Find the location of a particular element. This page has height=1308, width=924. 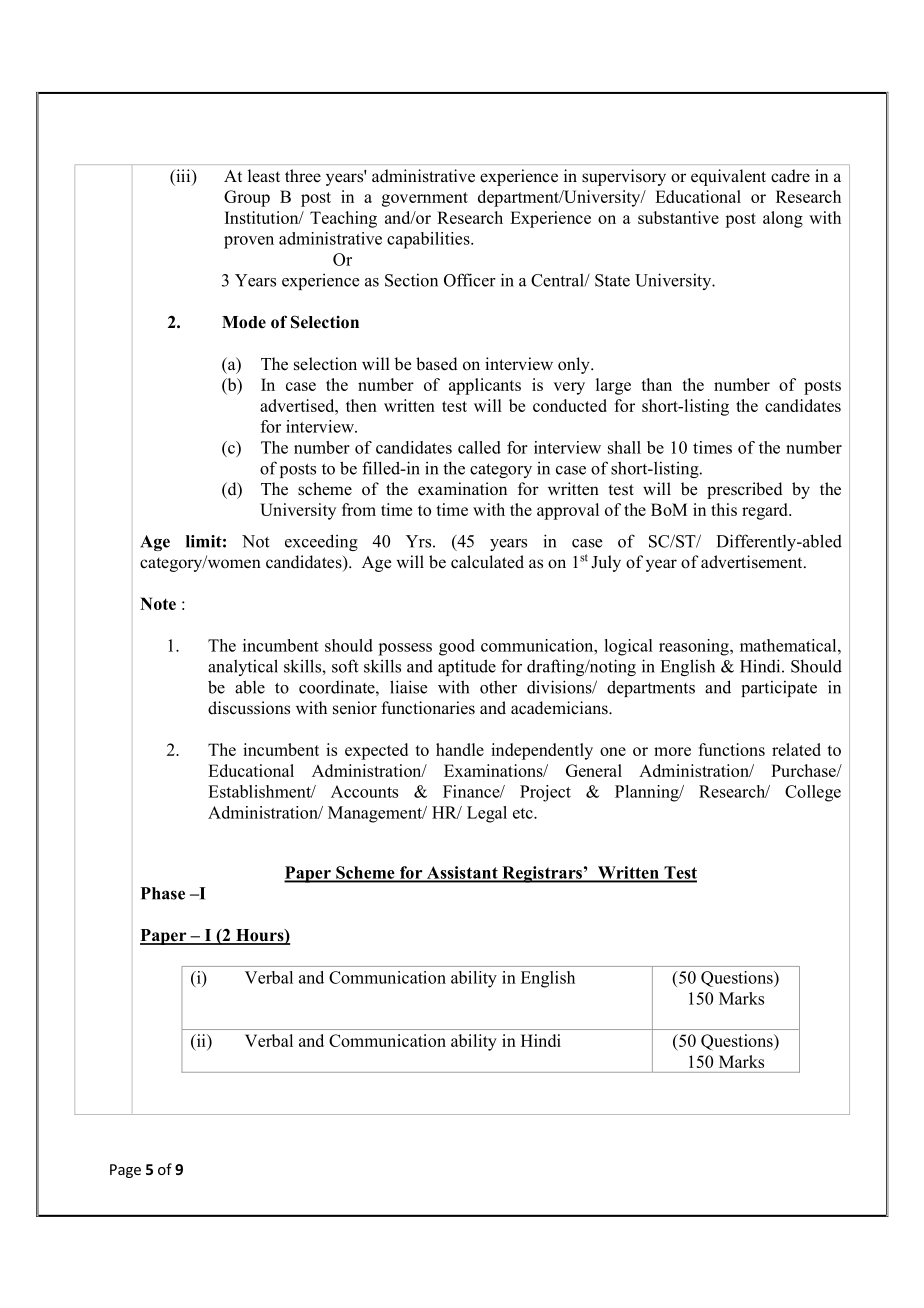

Group is located at coordinates (247, 198).
